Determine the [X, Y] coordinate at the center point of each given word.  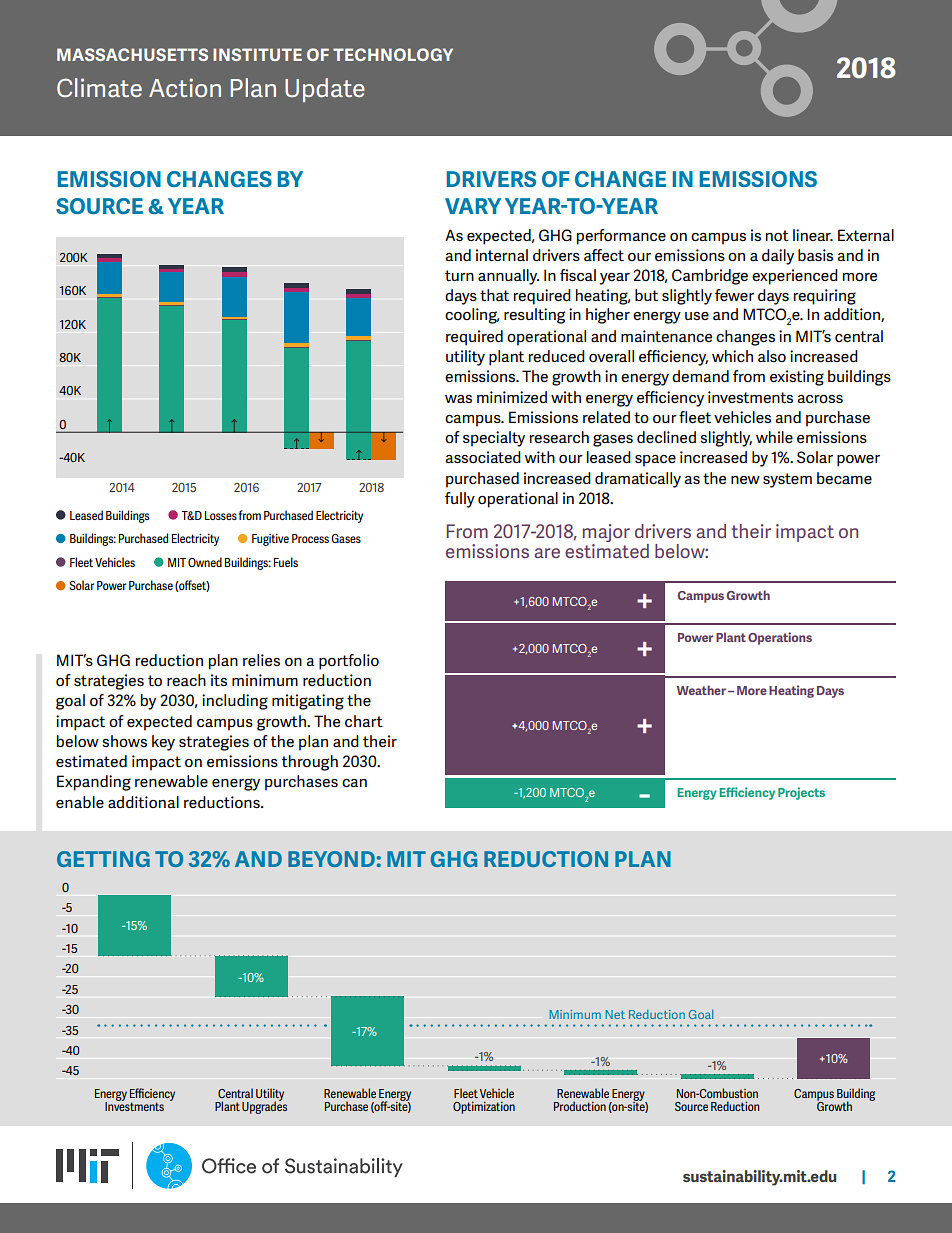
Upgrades [264, 1106]
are [547, 553]
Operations [780, 638]
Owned [205, 562]
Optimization [484, 1108]
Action [185, 87]
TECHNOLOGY [393, 54]
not [777, 235]
